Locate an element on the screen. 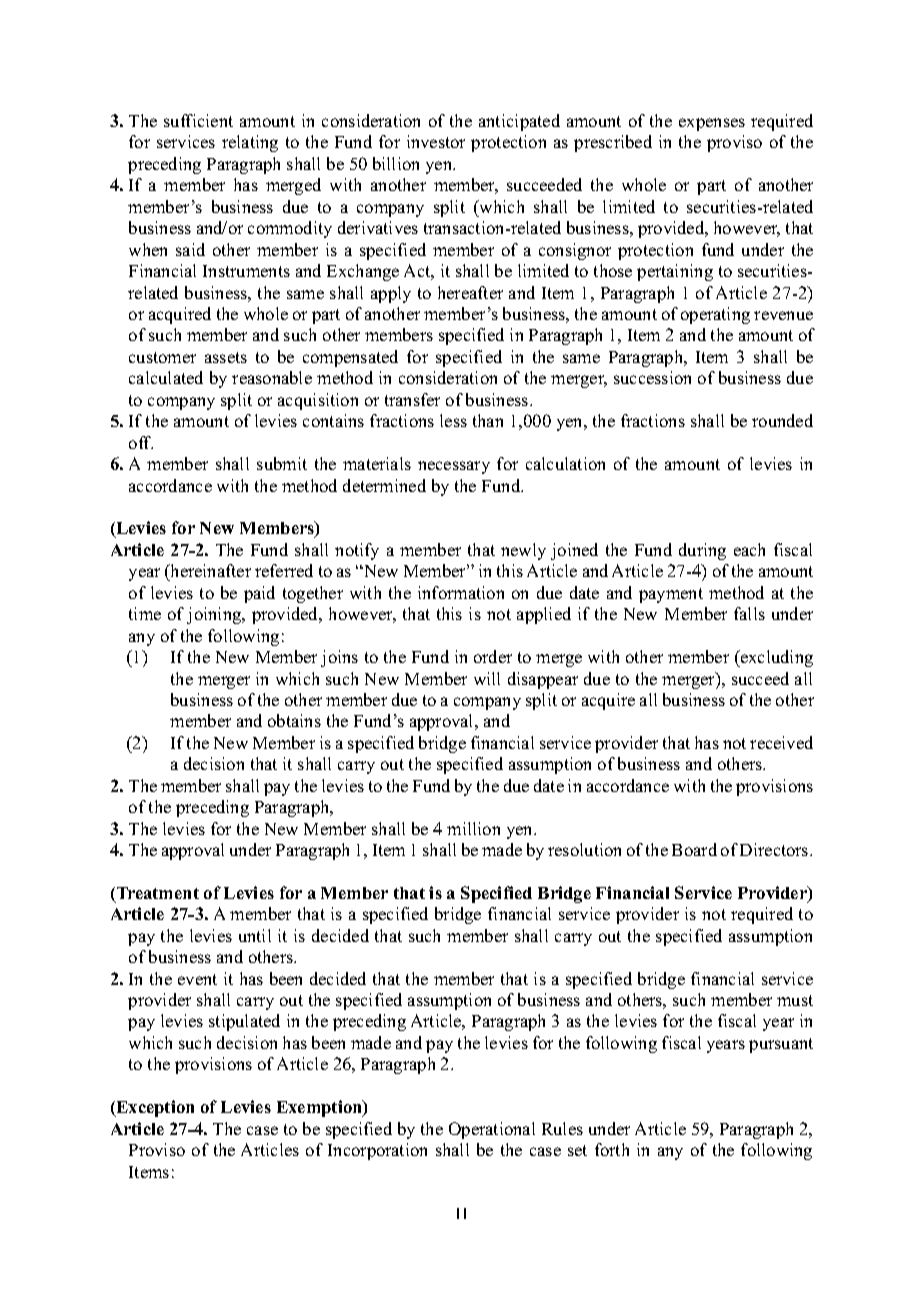  expenses is located at coordinates (712, 124).
